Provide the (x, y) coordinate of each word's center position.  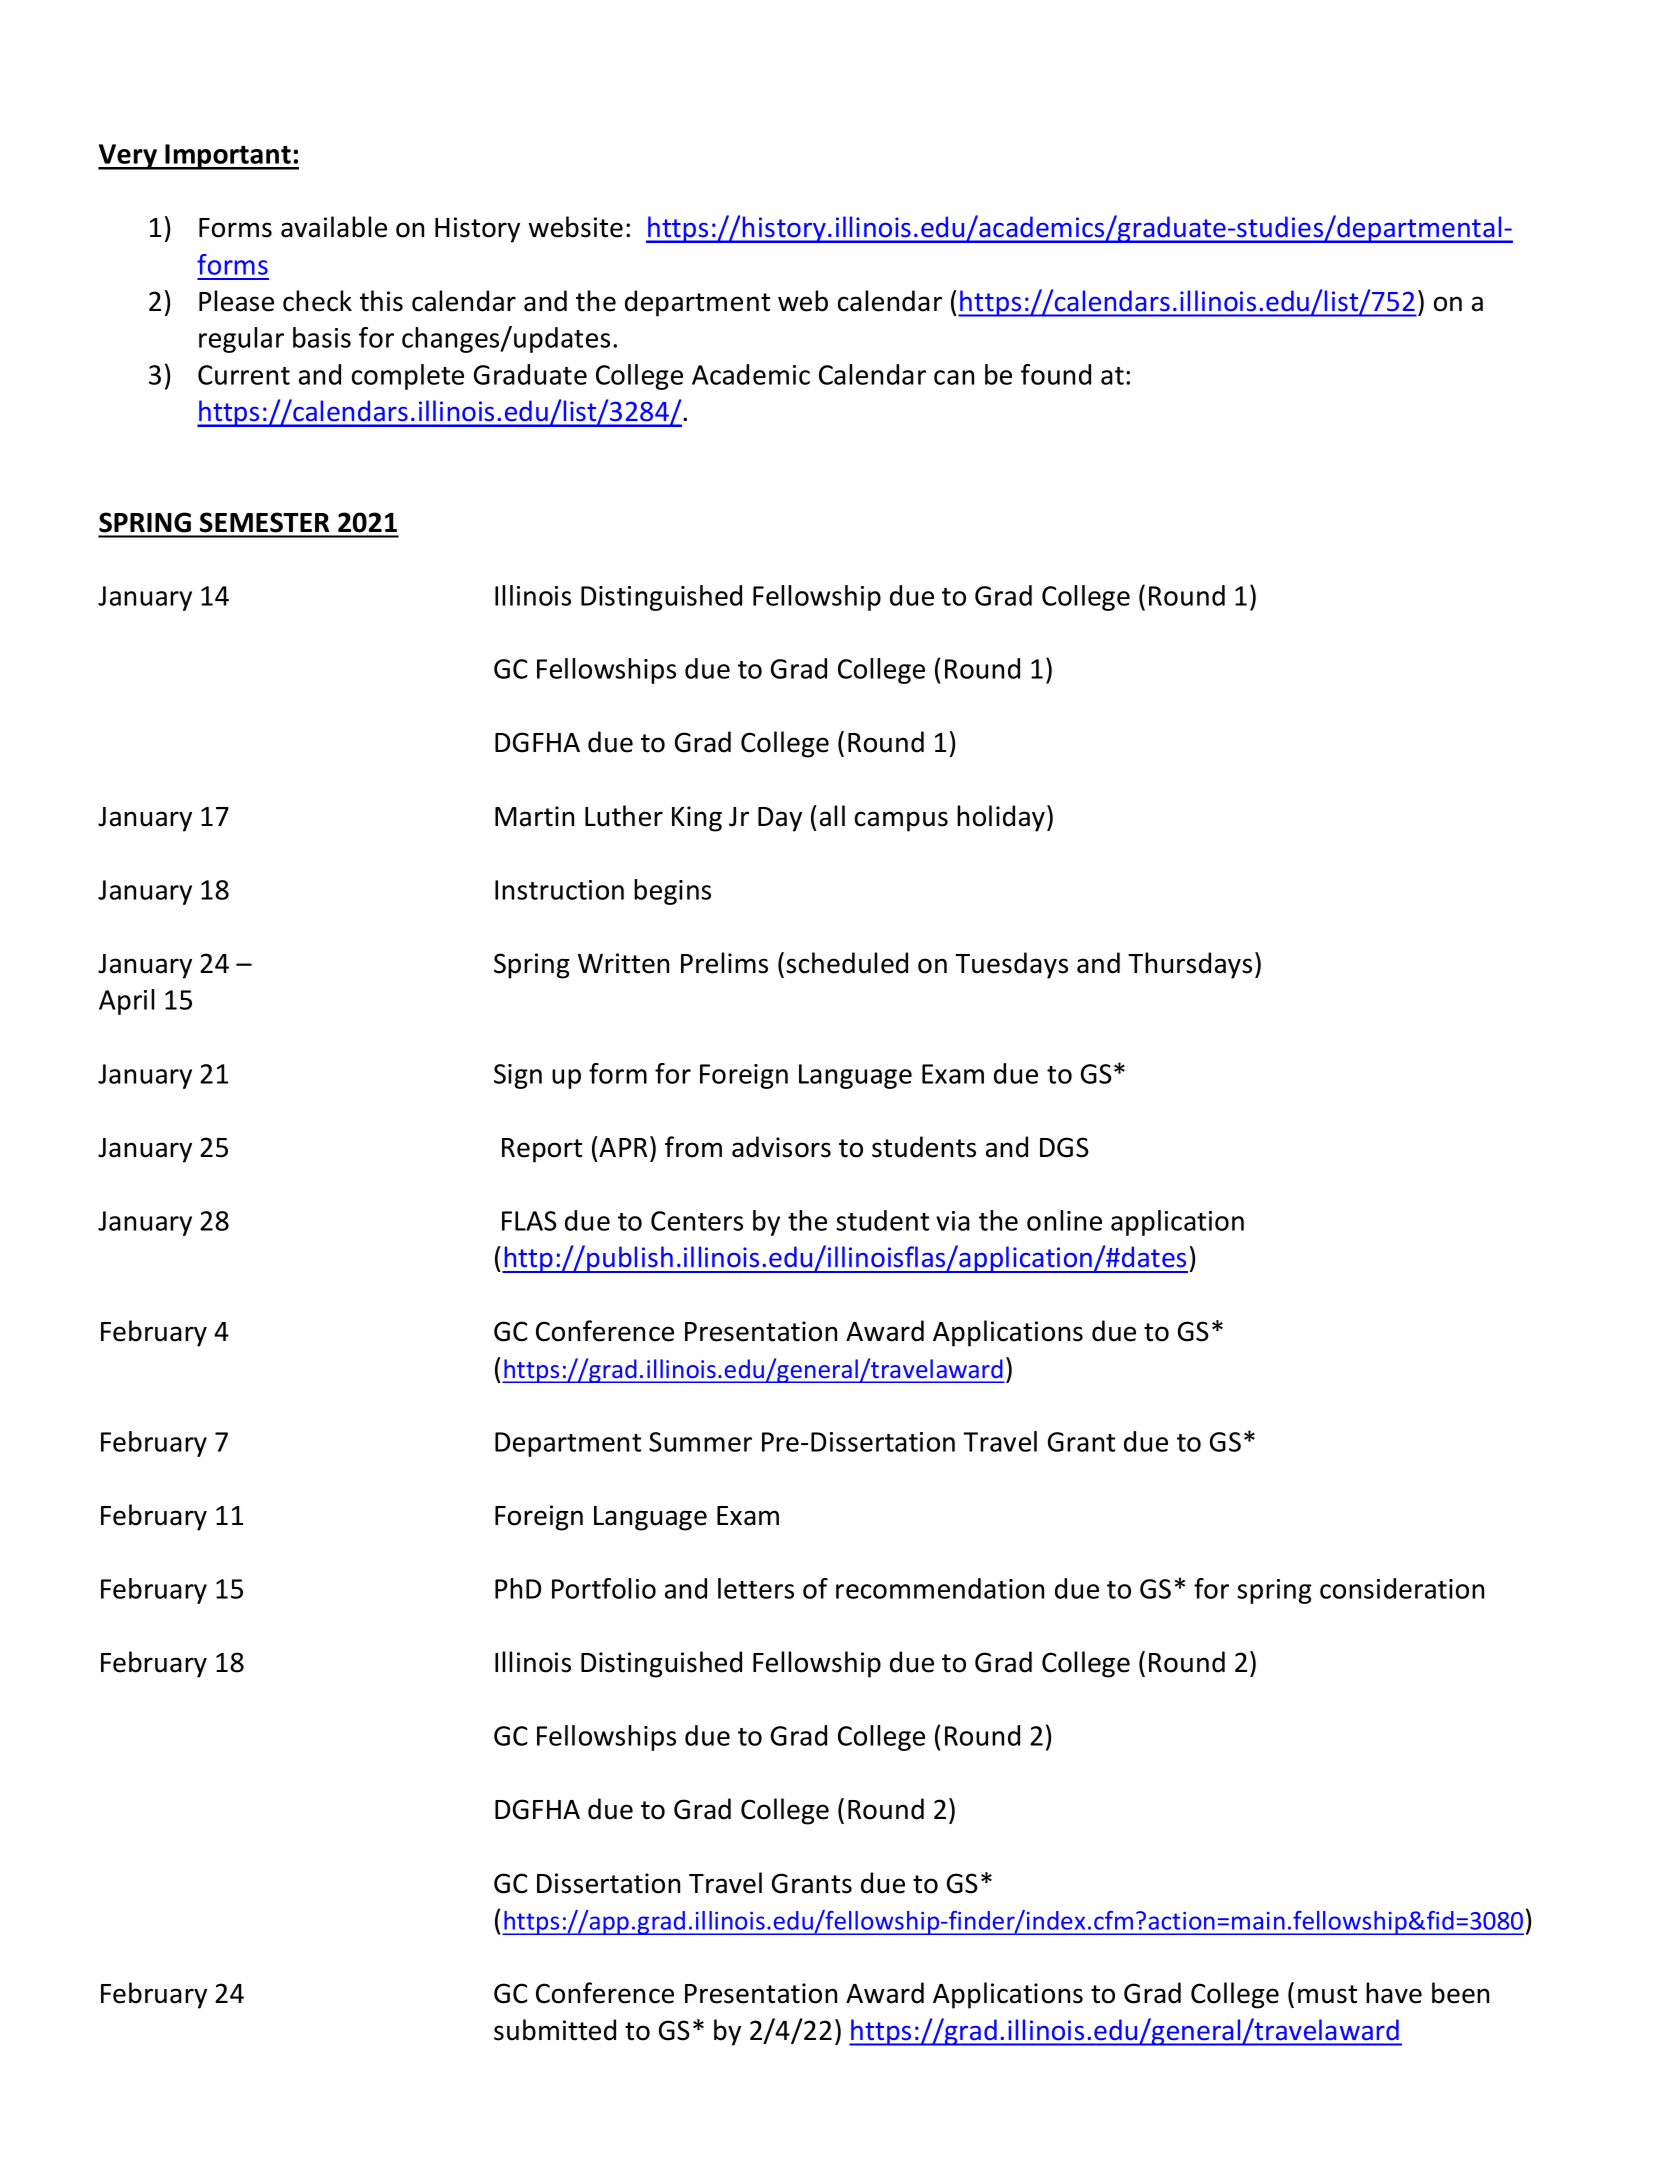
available (334, 227)
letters (756, 1588)
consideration (1402, 1588)
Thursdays (1190, 965)
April (126, 1002)
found (1056, 374)
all (832, 816)
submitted (555, 2030)
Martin (534, 816)
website (576, 227)
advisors (781, 1147)
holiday (1001, 818)
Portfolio (604, 1588)
